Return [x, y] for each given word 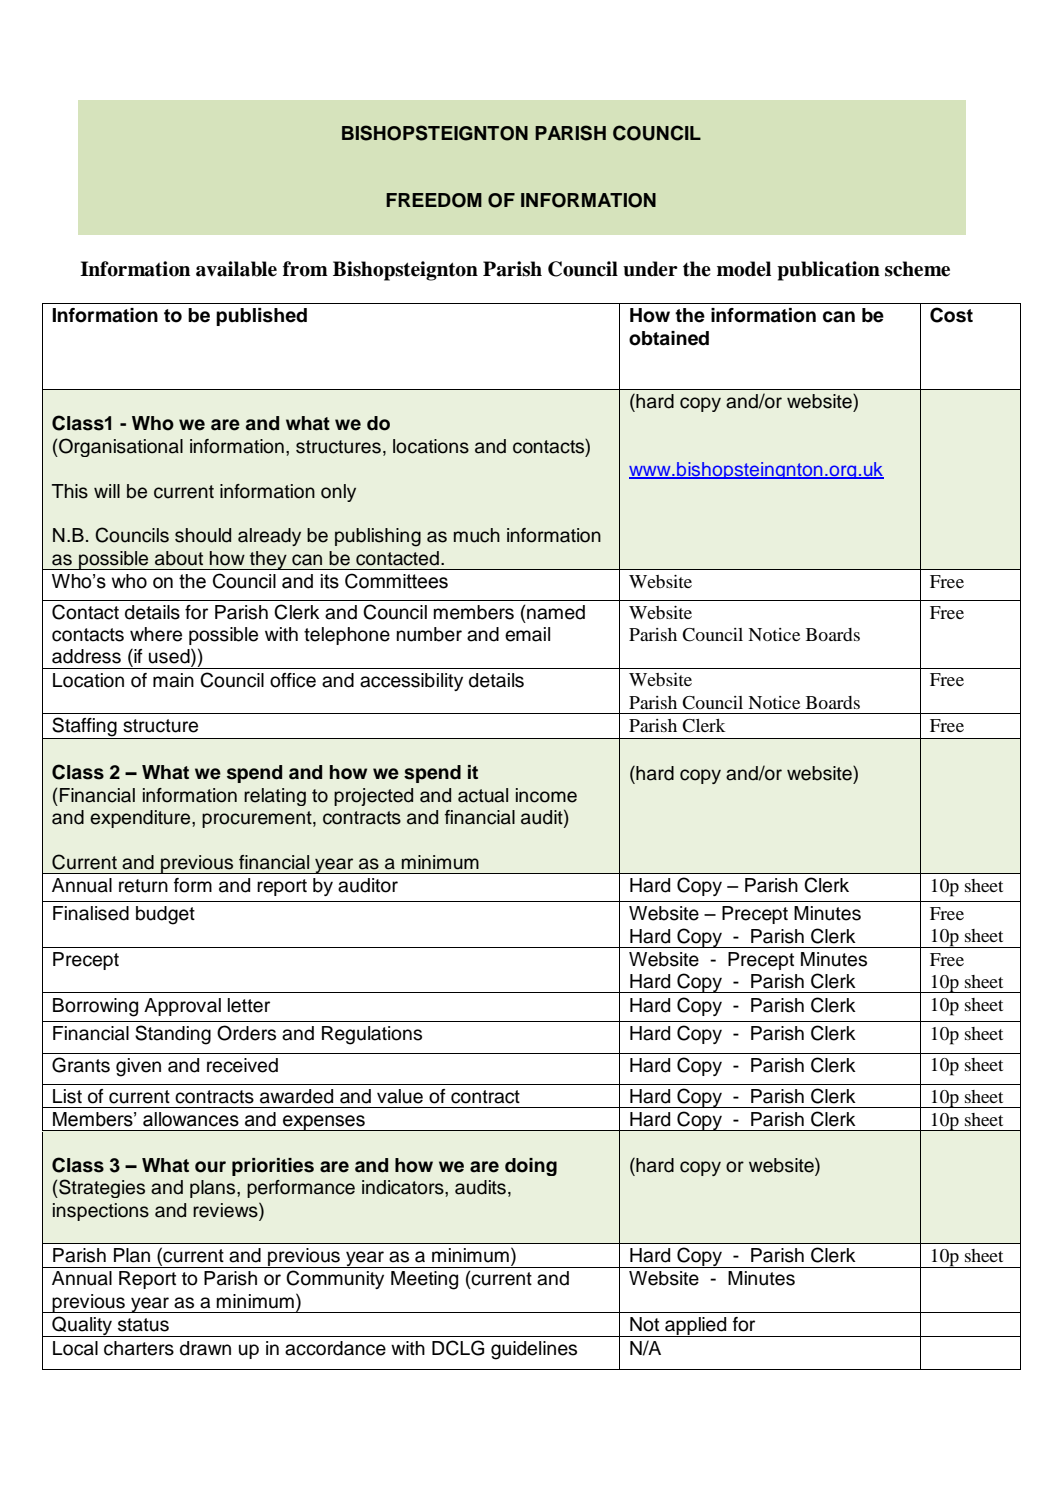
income [546, 795]
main [173, 680]
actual [483, 795]
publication [828, 271]
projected [373, 797]
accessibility [411, 682]
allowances [191, 1119]
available [236, 269]
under [650, 269]
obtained [669, 338]
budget [165, 915]
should [203, 535]
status [143, 1325]
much [477, 535]
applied [696, 1327]
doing [531, 1167]
